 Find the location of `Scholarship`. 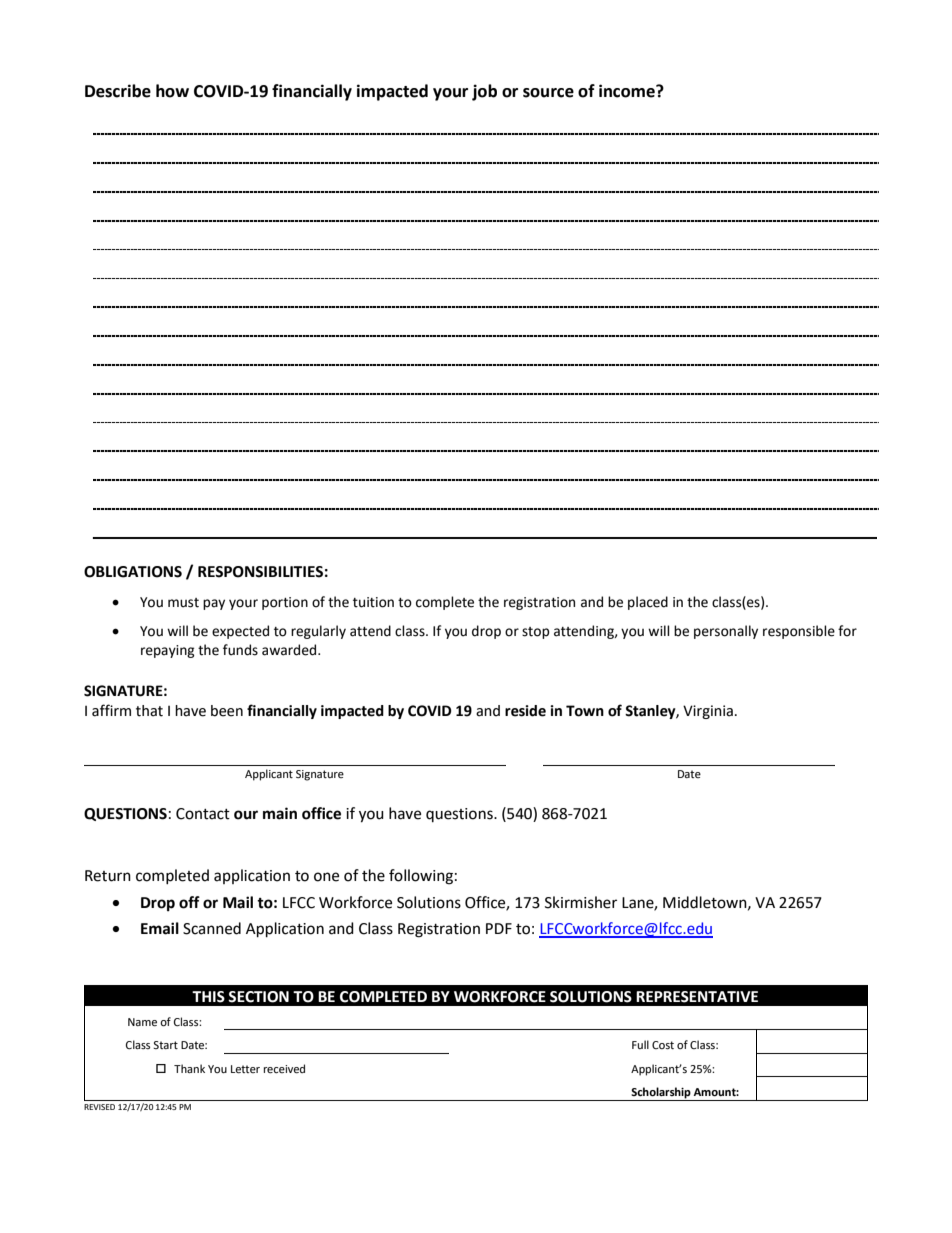

Scholarship is located at coordinates (661, 1094).
